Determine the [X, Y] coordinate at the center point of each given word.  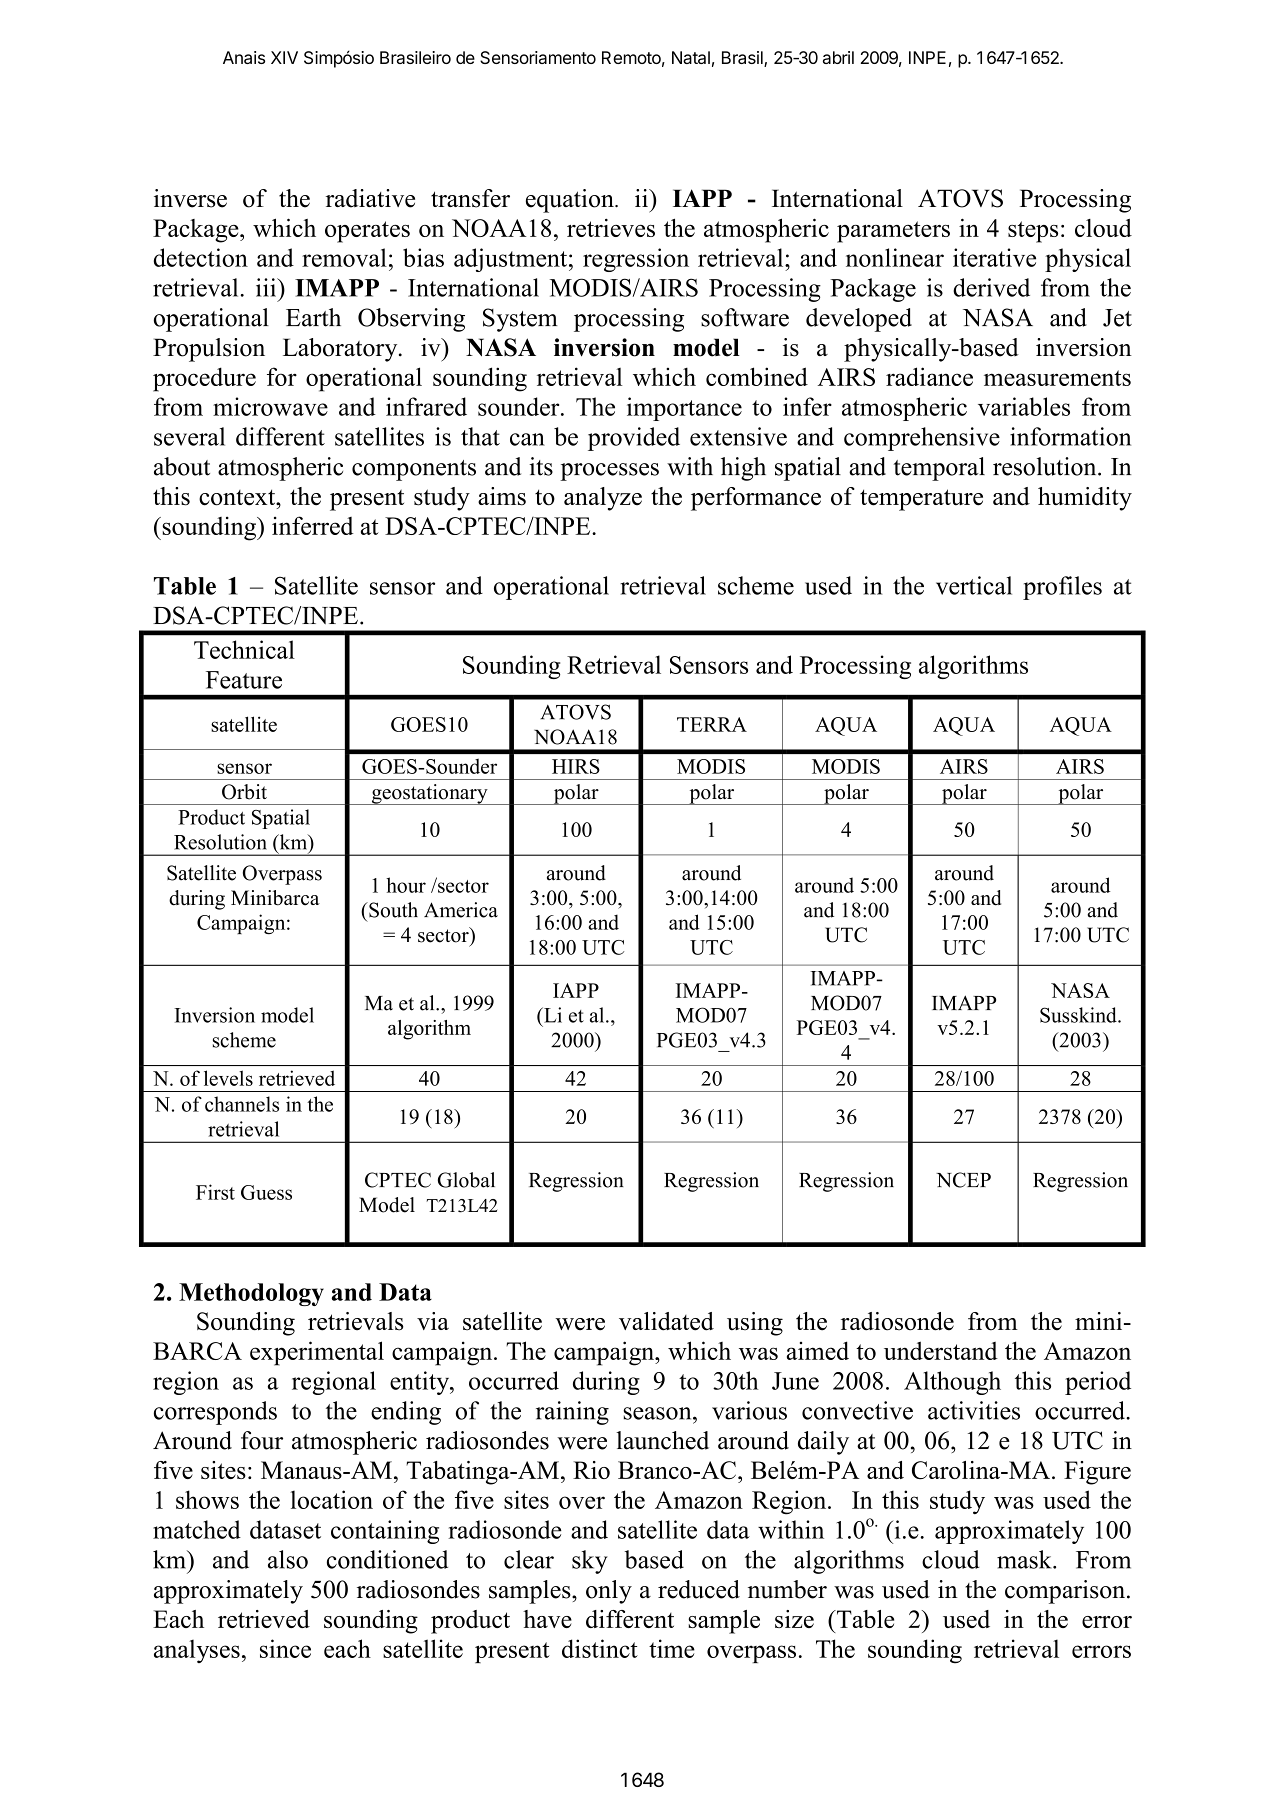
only [609, 1592]
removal [344, 257]
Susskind [1079, 1015]
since [285, 1648]
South [392, 910]
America [461, 910]
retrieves [611, 228]
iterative [994, 257]
